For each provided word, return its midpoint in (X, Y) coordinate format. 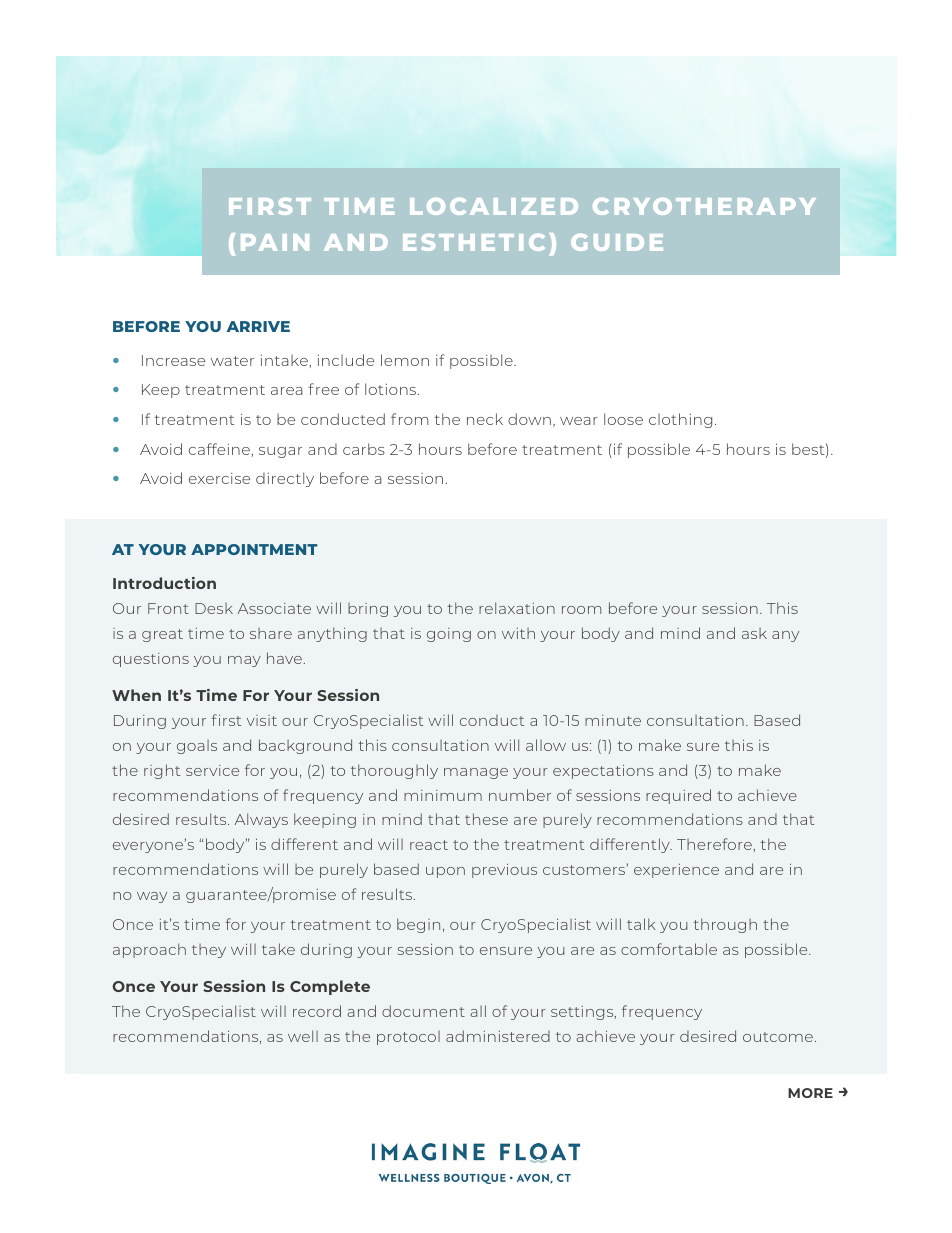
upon (445, 872)
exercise (219, 478)
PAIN (275, 242)
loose (623, 419)
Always (261, 820)
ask (754, 633)
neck (485, 419)
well (303, 1036)
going (449, 635)
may (244, 661)
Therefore (714, 844)
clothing (680, 420)
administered (498, 1036)
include (346, 360)
